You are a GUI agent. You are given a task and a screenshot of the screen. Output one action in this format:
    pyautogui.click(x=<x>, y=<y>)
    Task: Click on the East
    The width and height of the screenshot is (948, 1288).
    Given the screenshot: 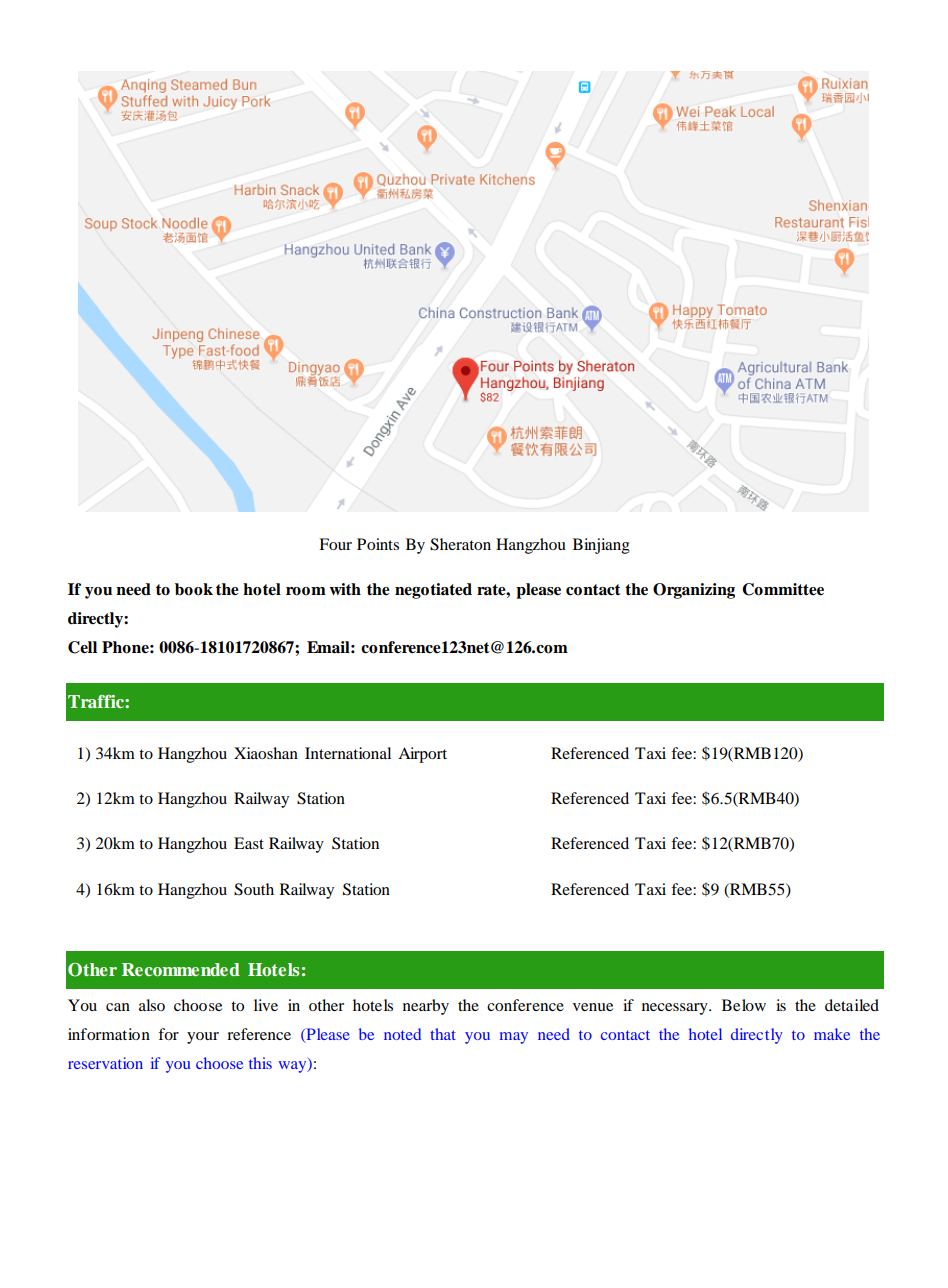 What is the action you would take?
    pyautogui.click(x=249, y=843)
